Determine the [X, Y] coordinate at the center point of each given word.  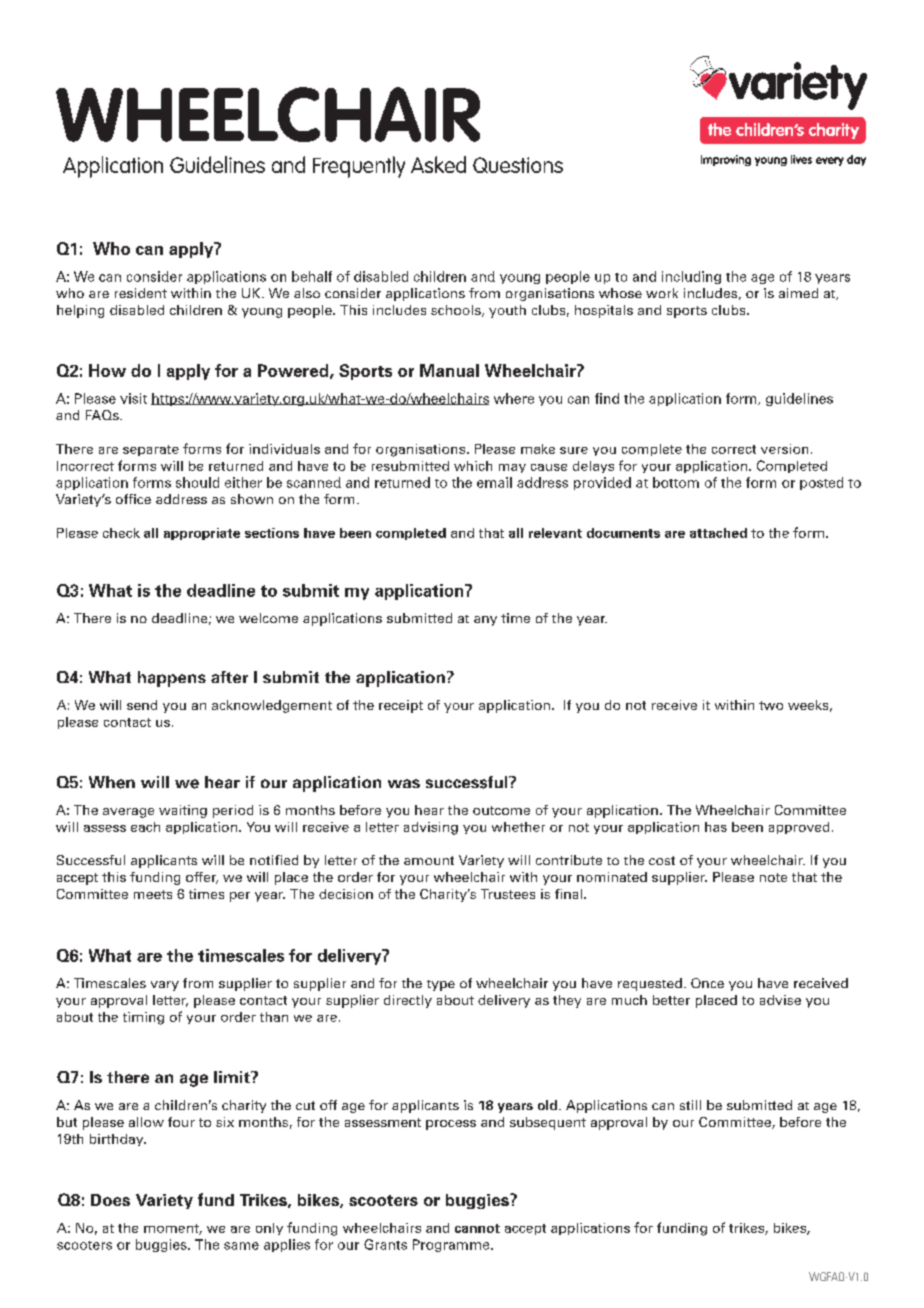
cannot [477, 1228]
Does [110, 1200]
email [494, 482]
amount [429, 860]
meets [153, 894]
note [773, 877]
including [691, 277]
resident [141, 293]
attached [718, 533]
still [690, 1105]
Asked [438, 164]
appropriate [202, 534]
